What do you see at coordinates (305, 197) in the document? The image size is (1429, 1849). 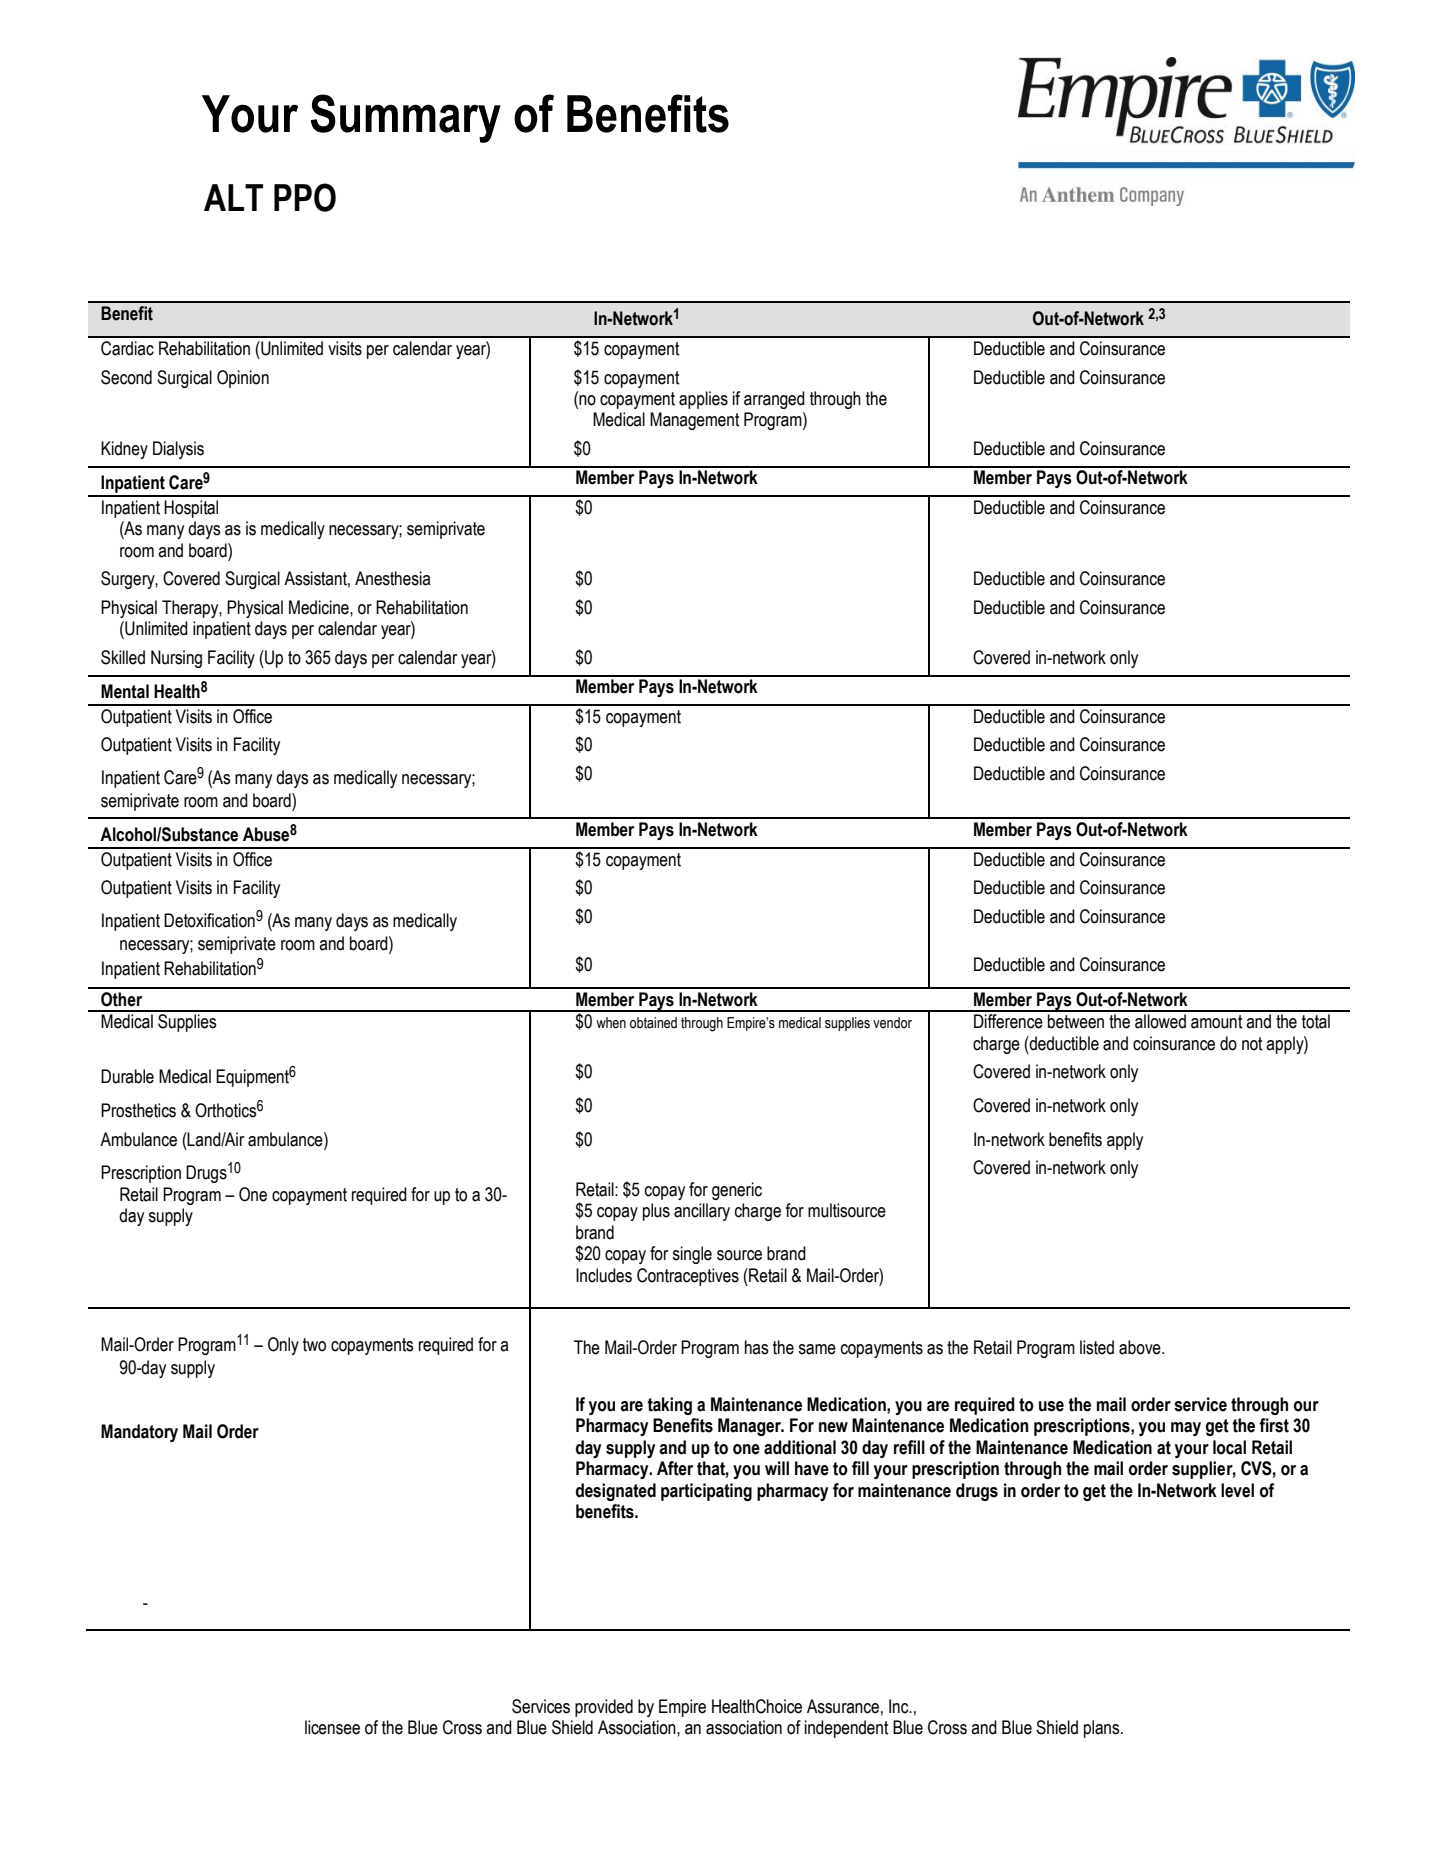 I see `PPO` at bounding box center [305, 197].
